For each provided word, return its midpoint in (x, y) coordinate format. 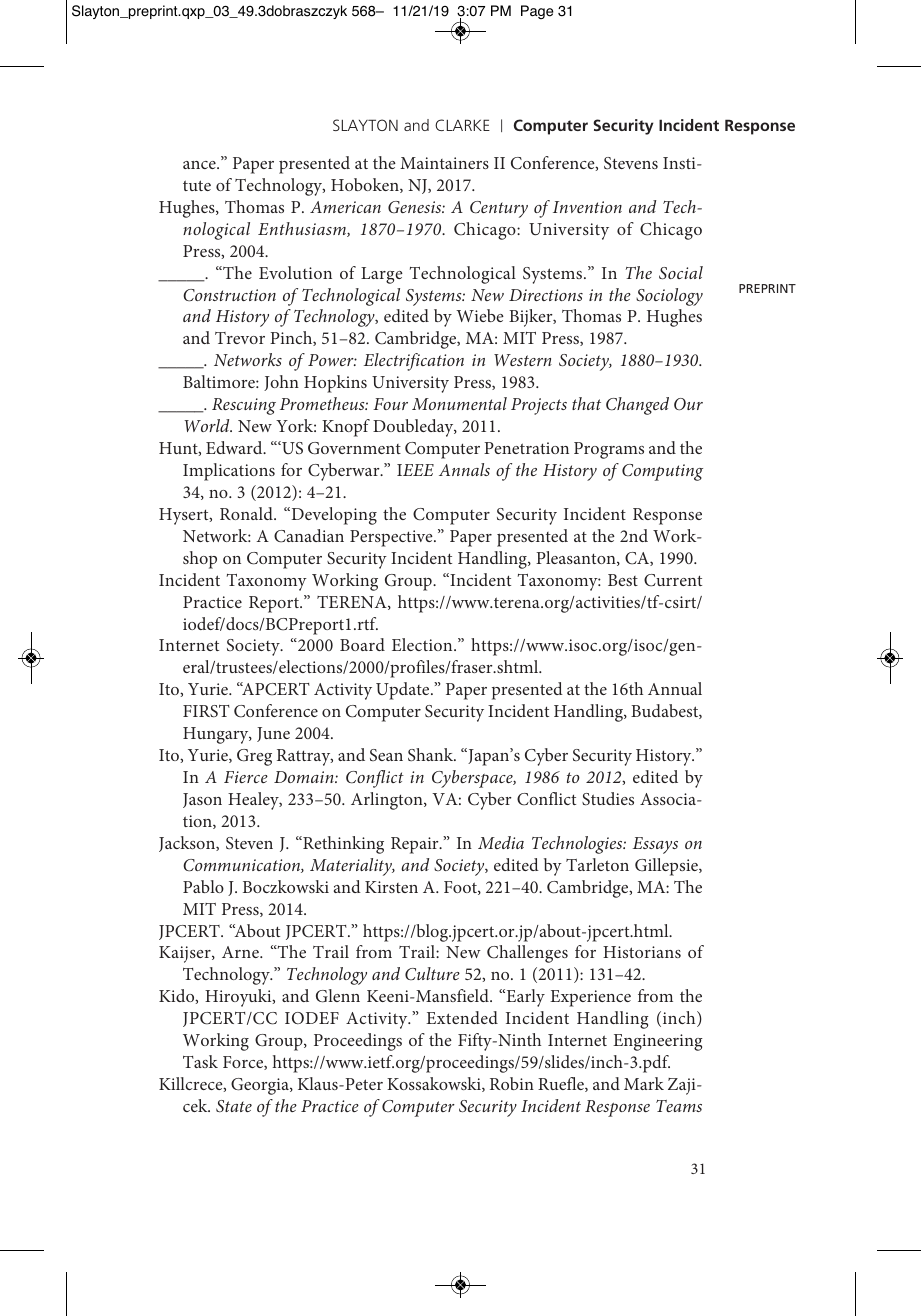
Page (537, 12)
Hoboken (366, 185)
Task (200, 1061)
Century (499, 209)
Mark (644, 1083)
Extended (462, 1017)
